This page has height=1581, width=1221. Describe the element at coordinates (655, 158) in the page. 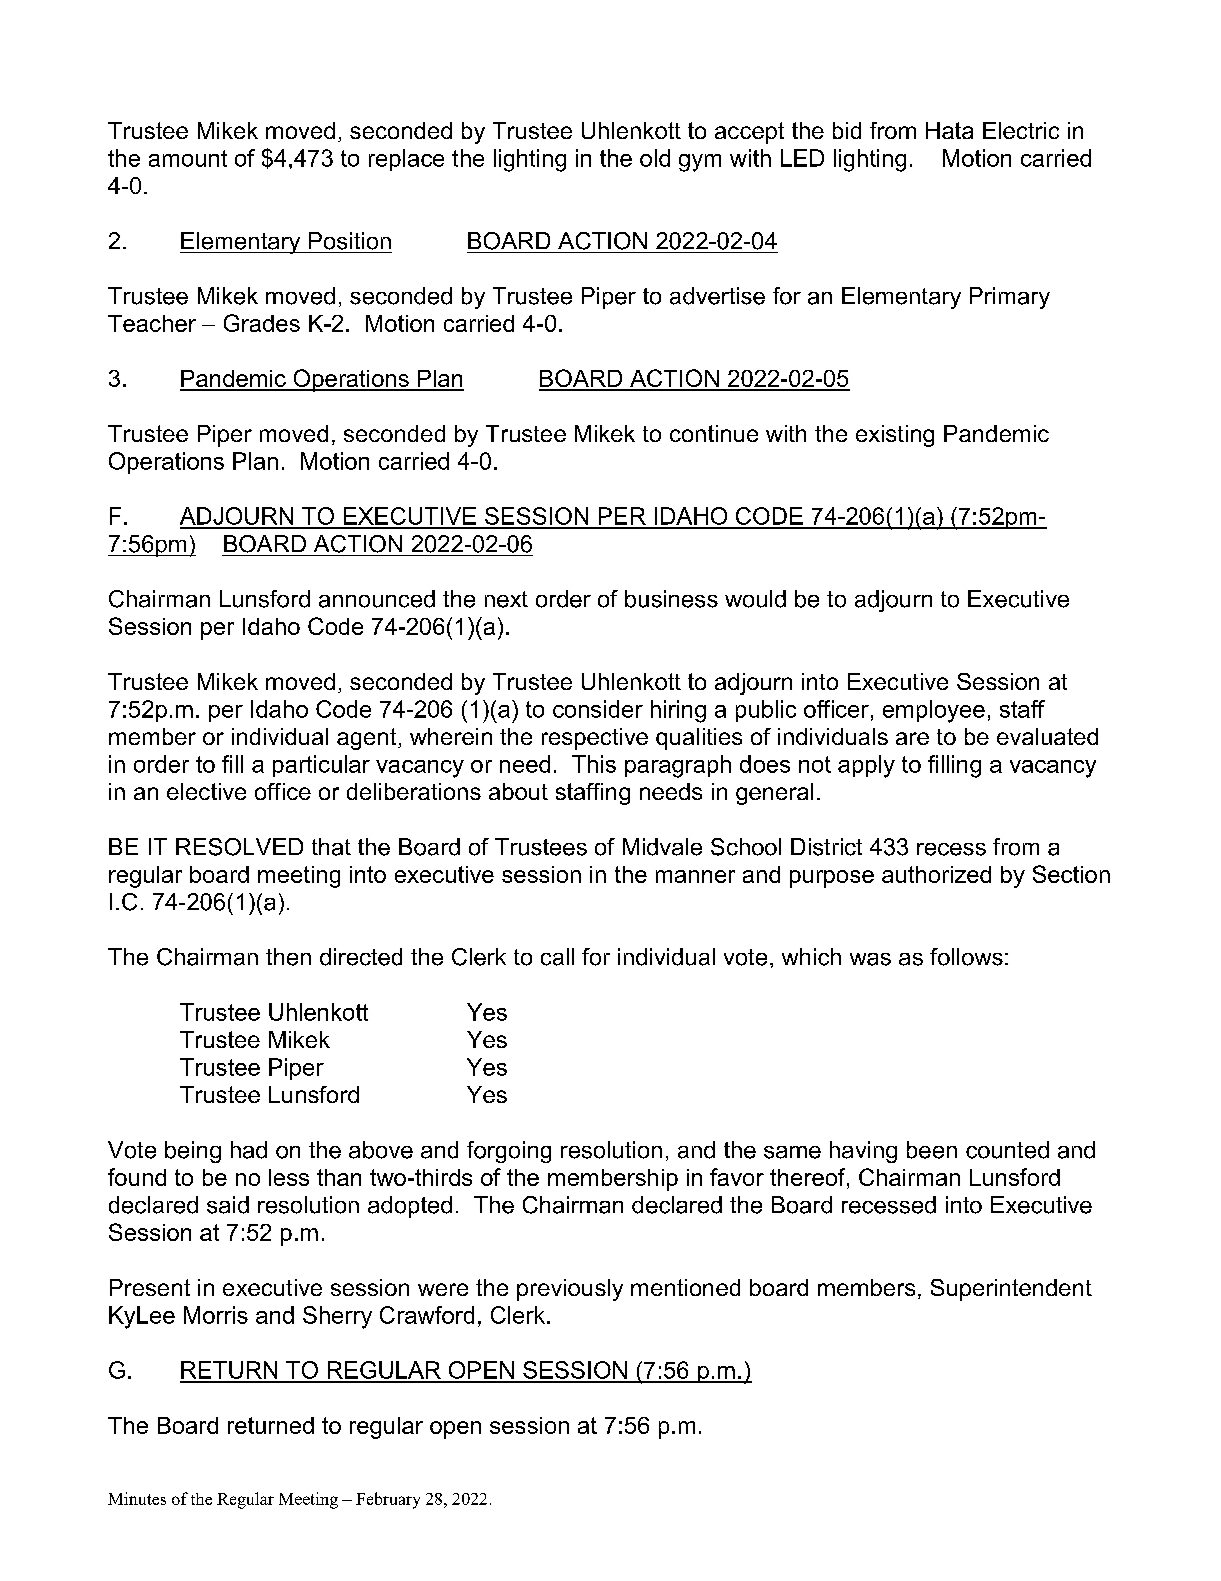

I see `old` at that location.
